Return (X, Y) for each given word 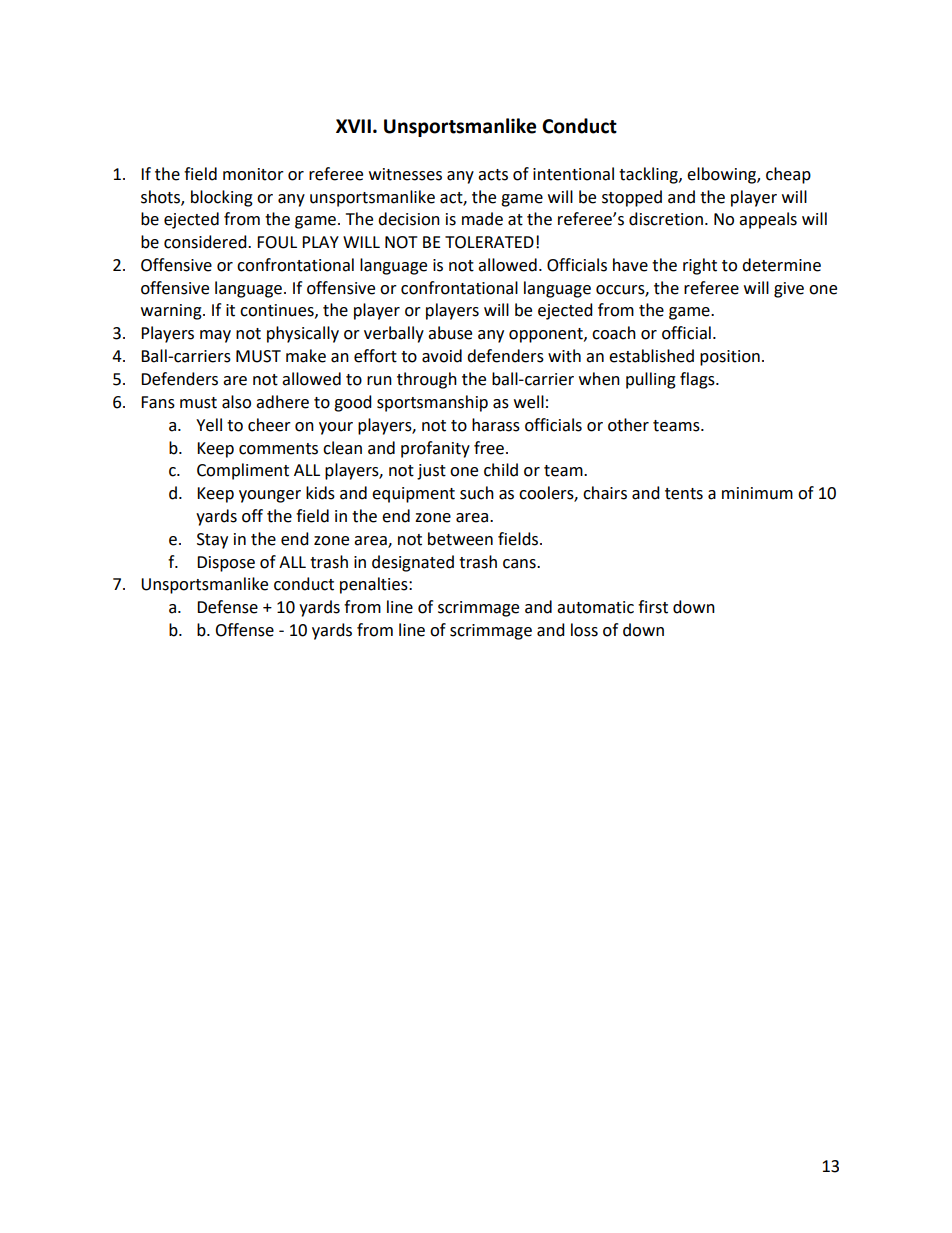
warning (172, 312)
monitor (253, 174)
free (489, 448)
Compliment (243, 471)
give (789, 290)
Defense (227, 607)
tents (684, 494)
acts (493, 175)
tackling (649, 175)
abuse (450, 333)
